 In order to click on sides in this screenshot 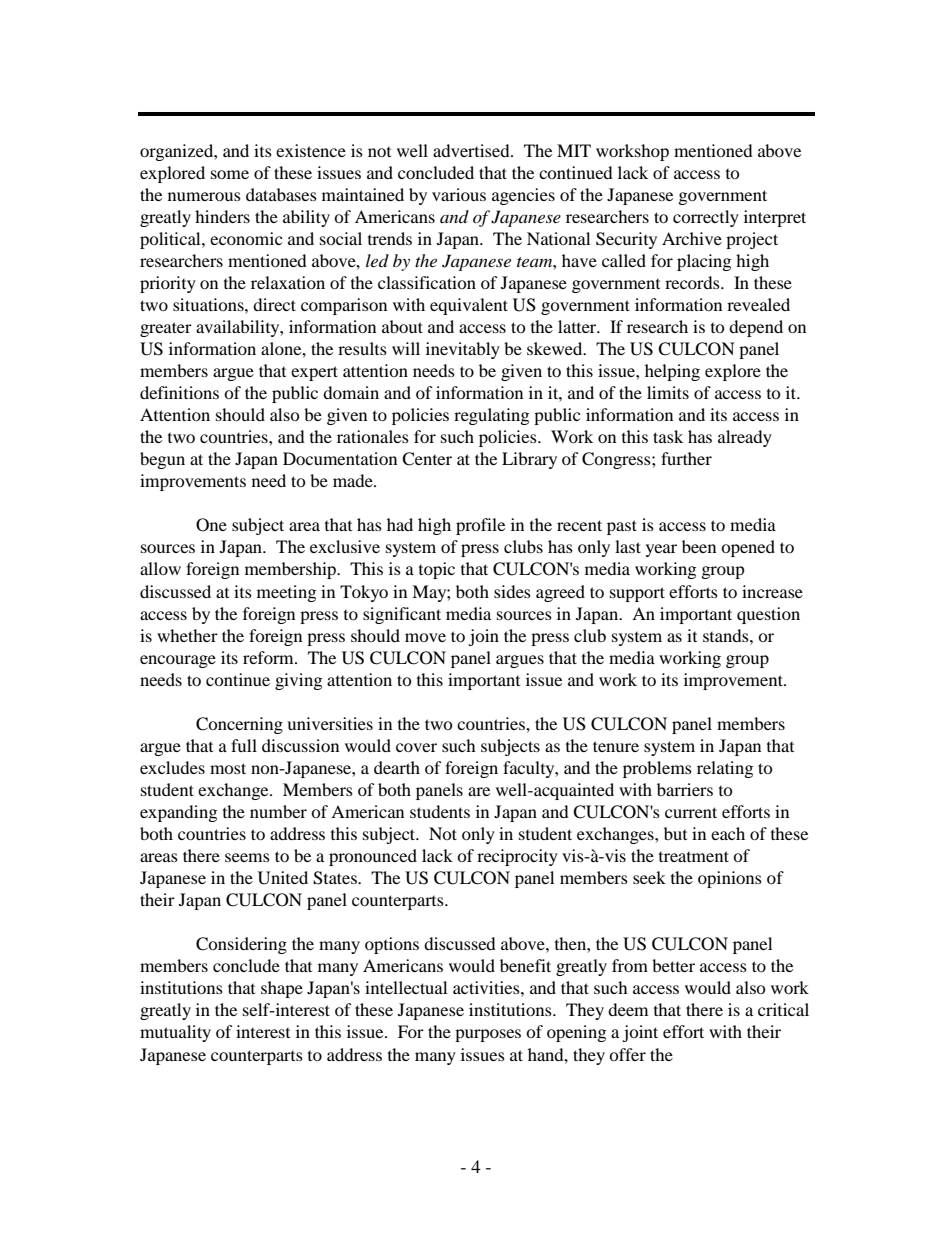, I will do `click(512, 591)`.
